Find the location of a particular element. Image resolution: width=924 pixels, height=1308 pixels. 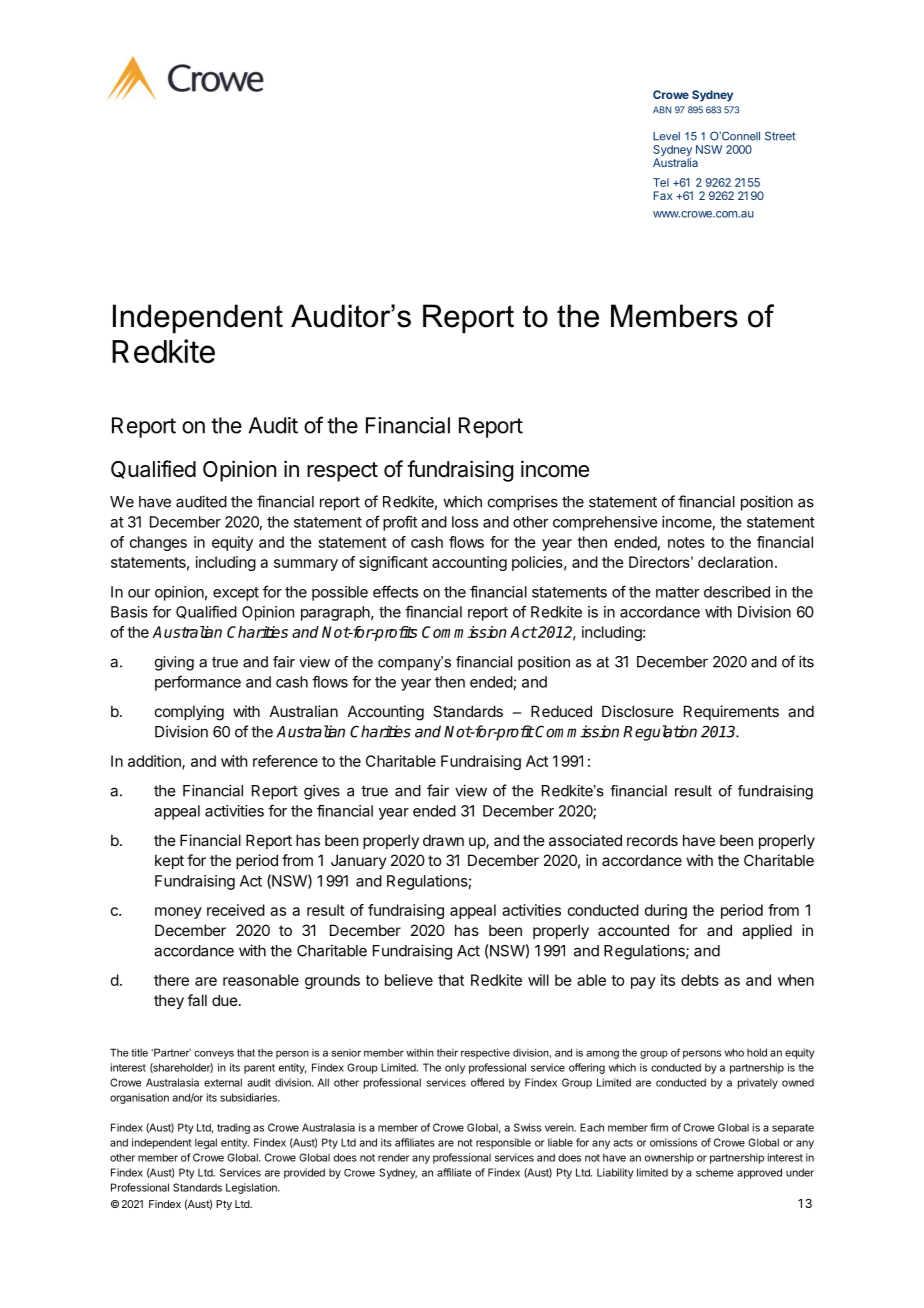

comprises is located at coordinates (523, 503).
